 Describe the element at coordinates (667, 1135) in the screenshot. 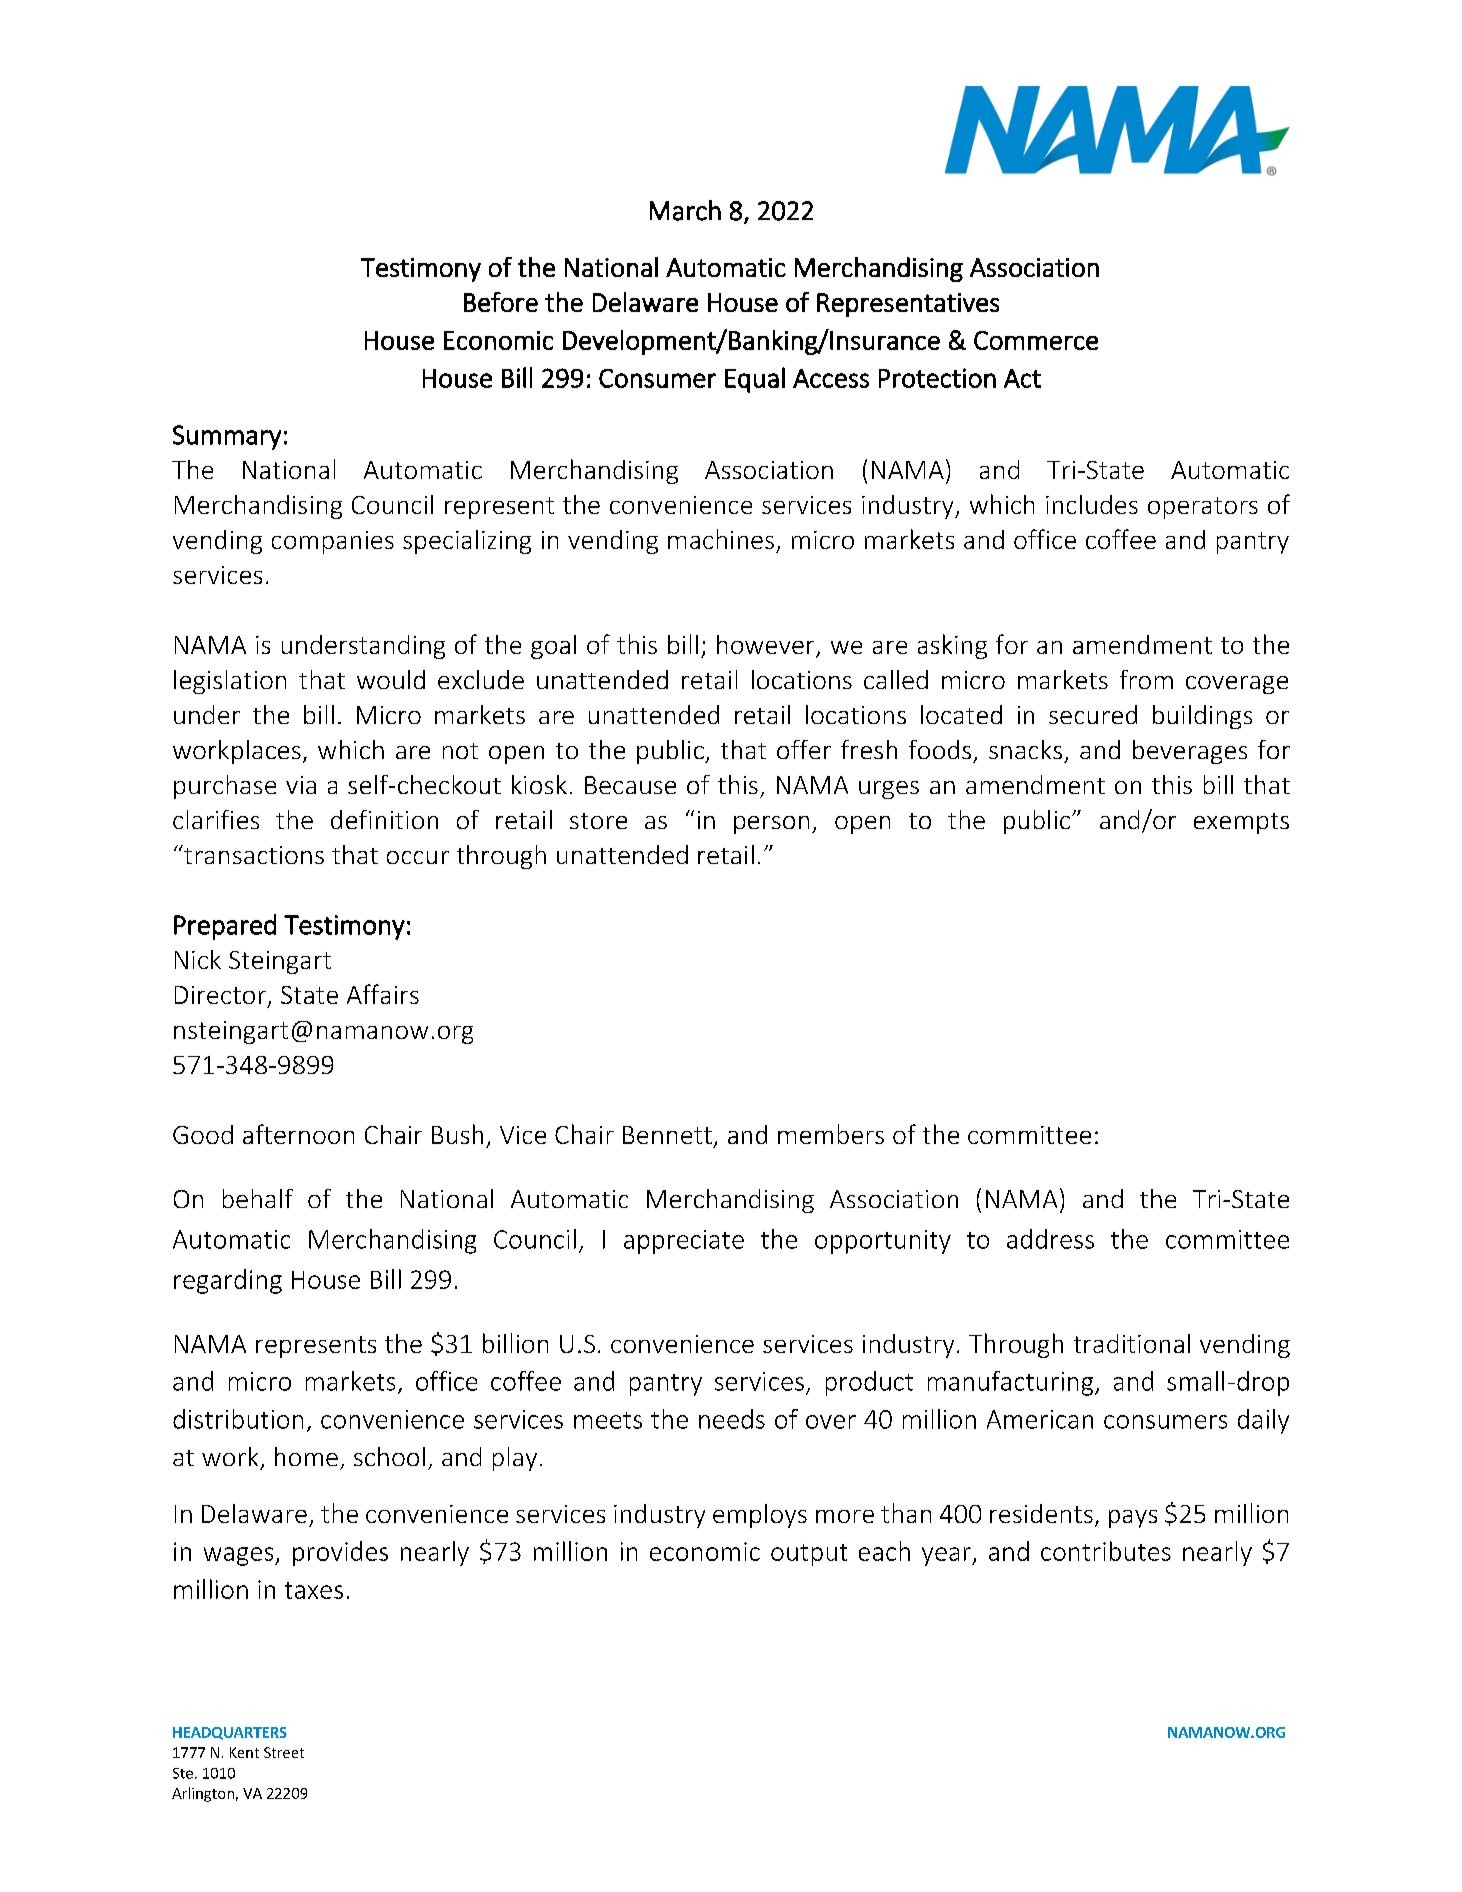

I see `Bennett` at that location.
